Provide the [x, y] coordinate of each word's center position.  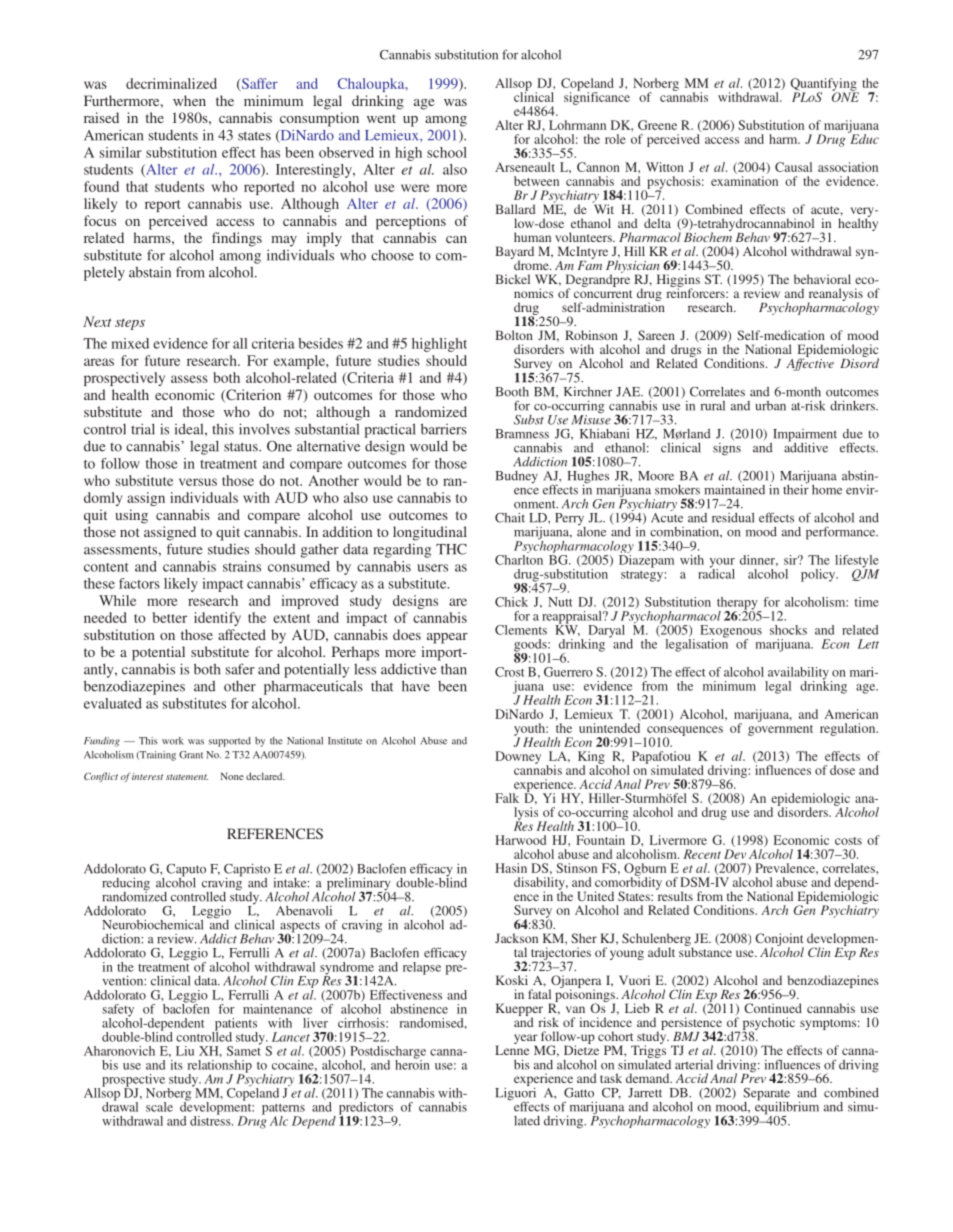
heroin [412, 1063]
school [447, 152]
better [170, 617]
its [176, 1065]
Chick [511, 602]
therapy [738, 604]
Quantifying [825, 85]
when [189, 100]
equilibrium [786, 1108]
